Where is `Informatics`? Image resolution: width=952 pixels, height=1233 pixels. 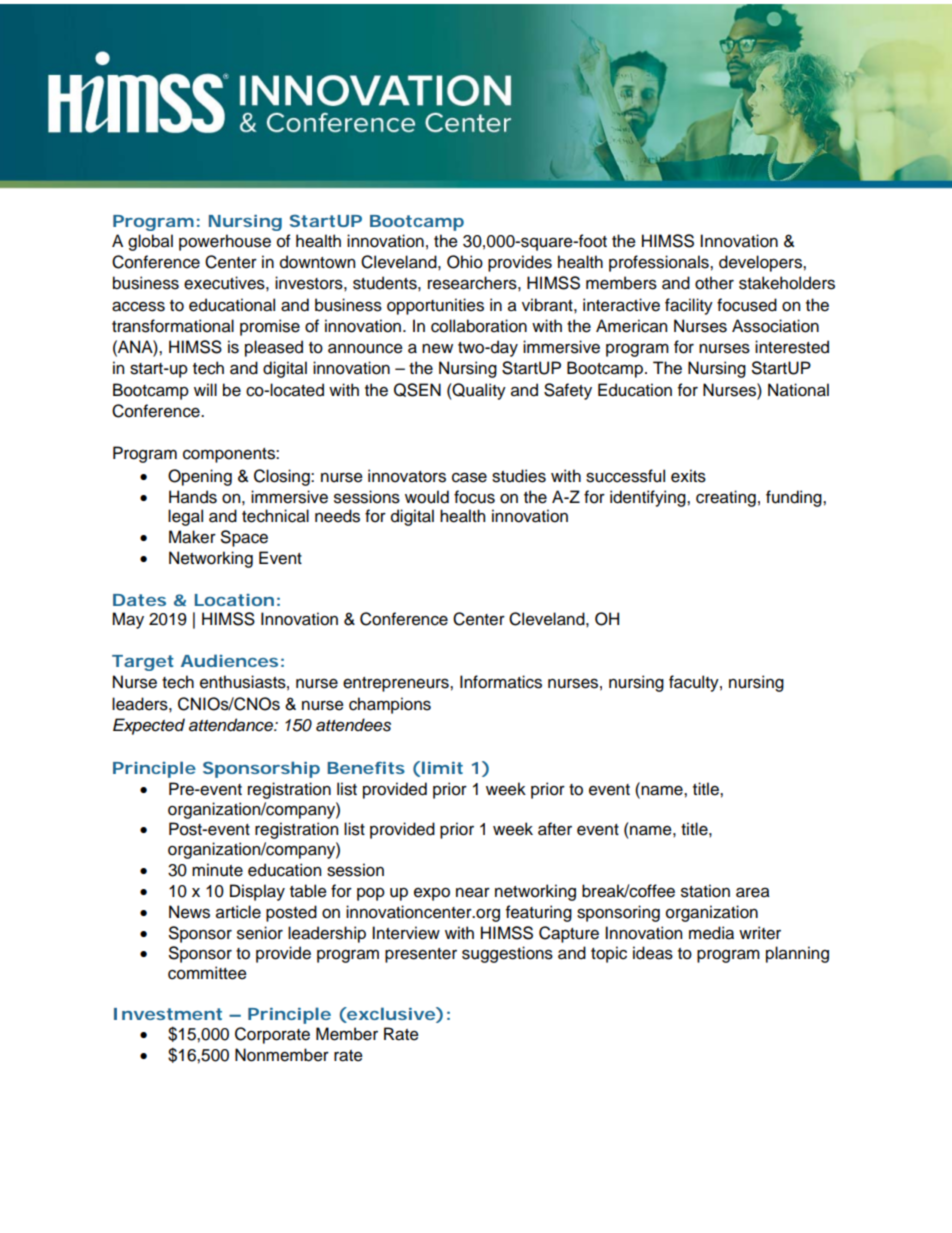
Informatics is located at coordinates (501, 682).
